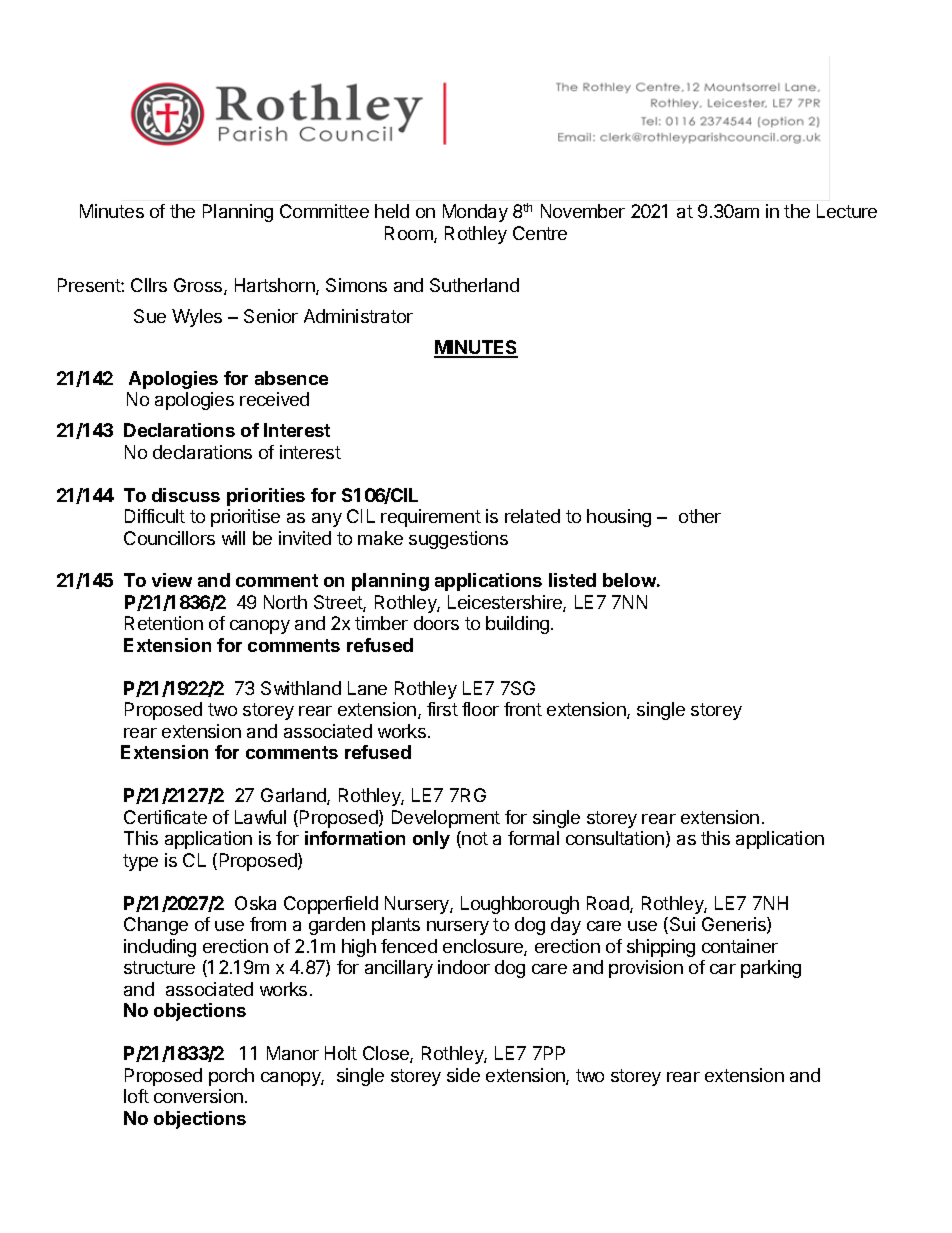 The height and width of the screenshot is (1233, 952). I want to click on parking, so click(771, 969).
